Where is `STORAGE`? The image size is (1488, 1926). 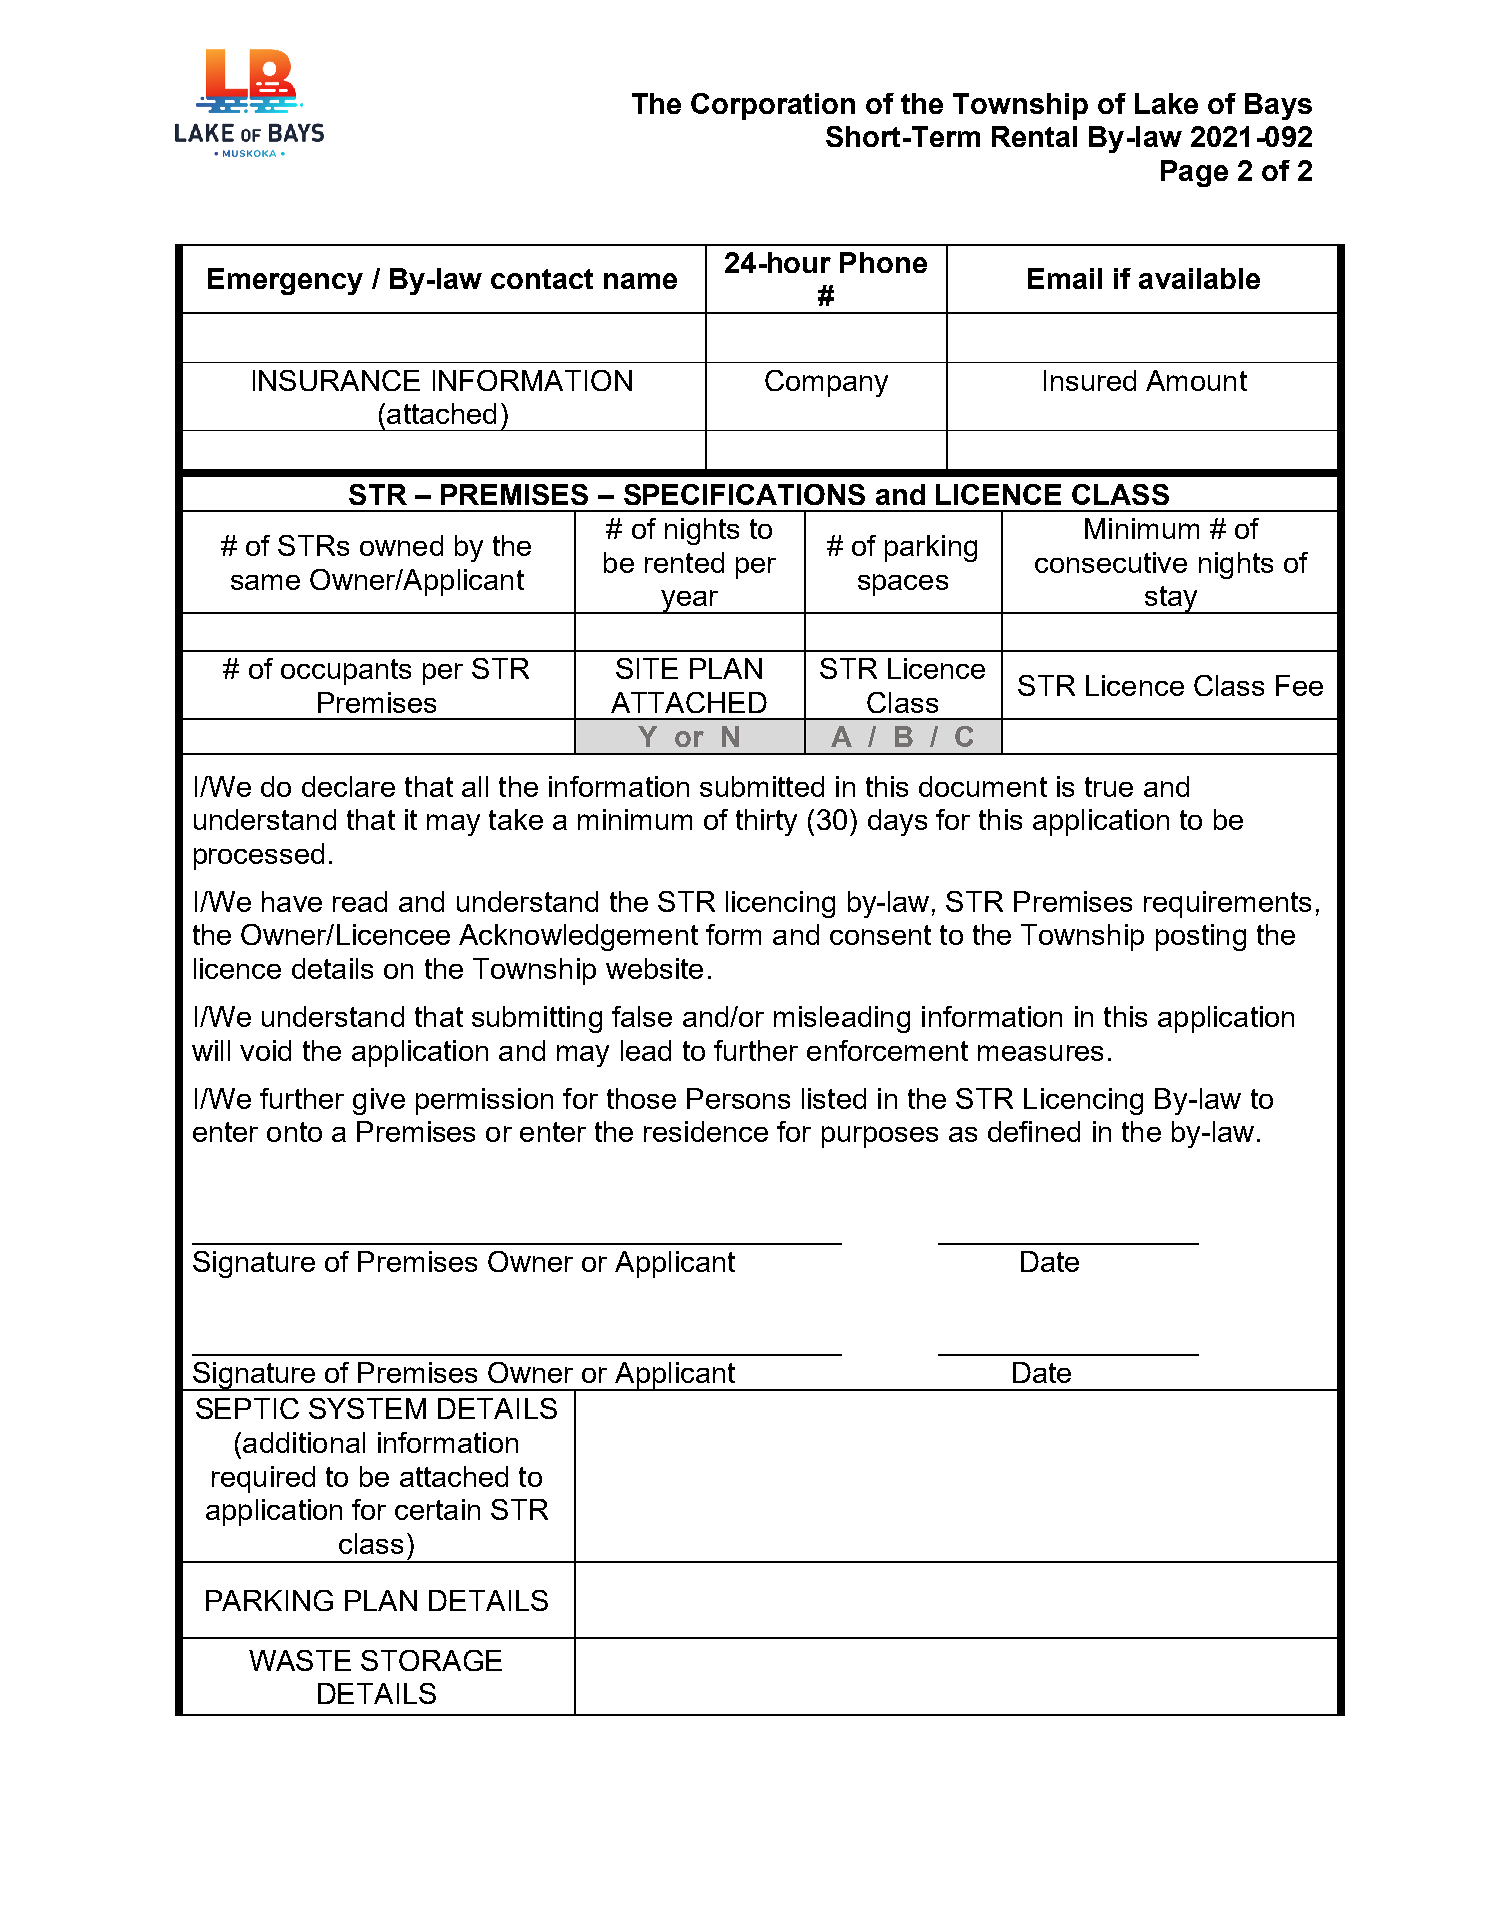 STORAGE is located at coordinates (431, 1660).
